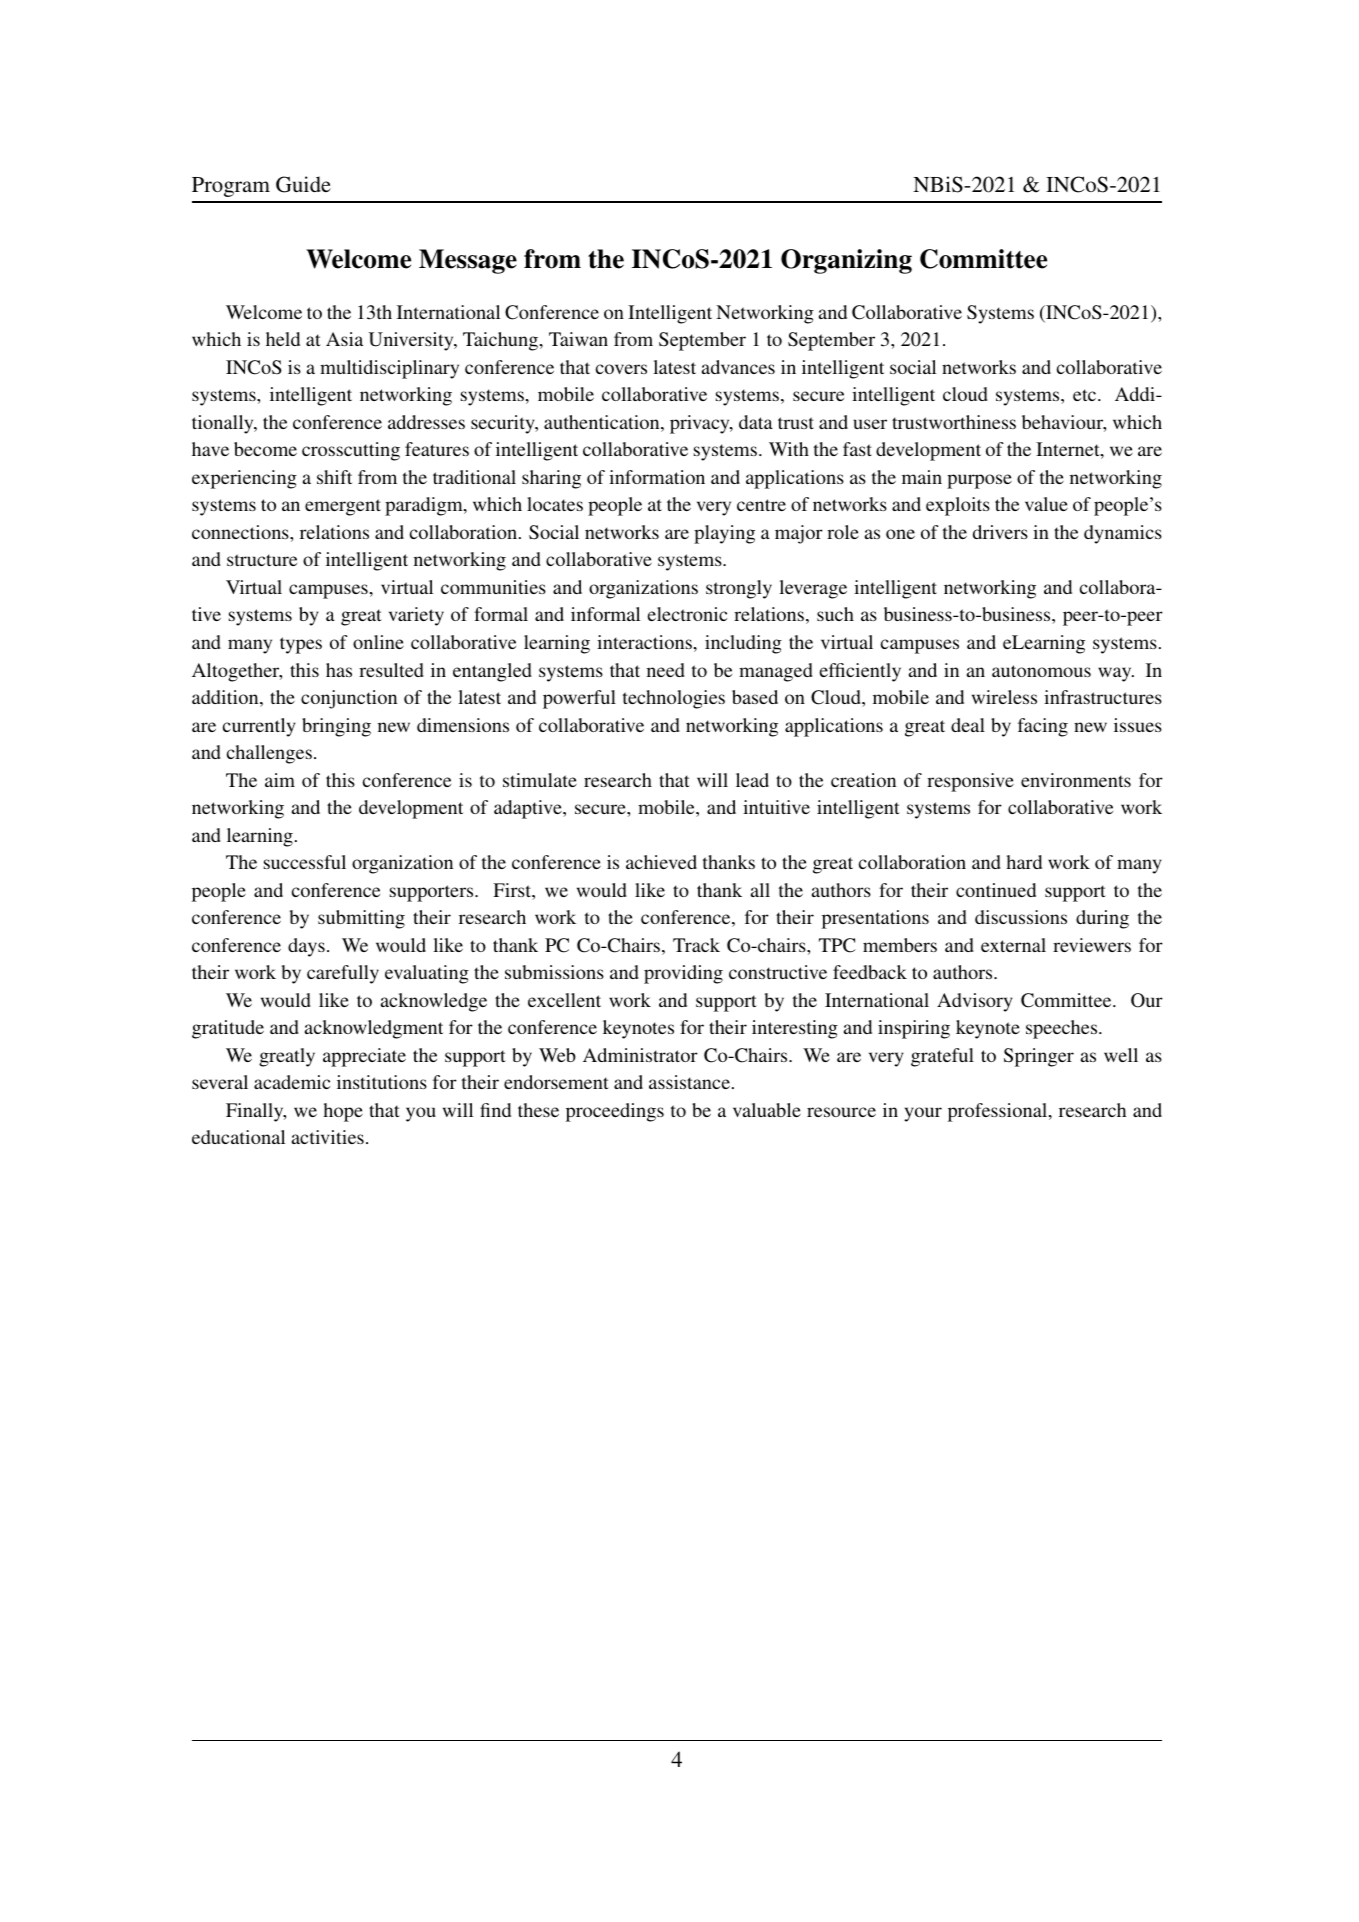 This screenshot has height=1922, width=1359. What do you see at coordinates (1046, 504) in the screenshot?
I see `value` at bounding box center [1046, 504].
